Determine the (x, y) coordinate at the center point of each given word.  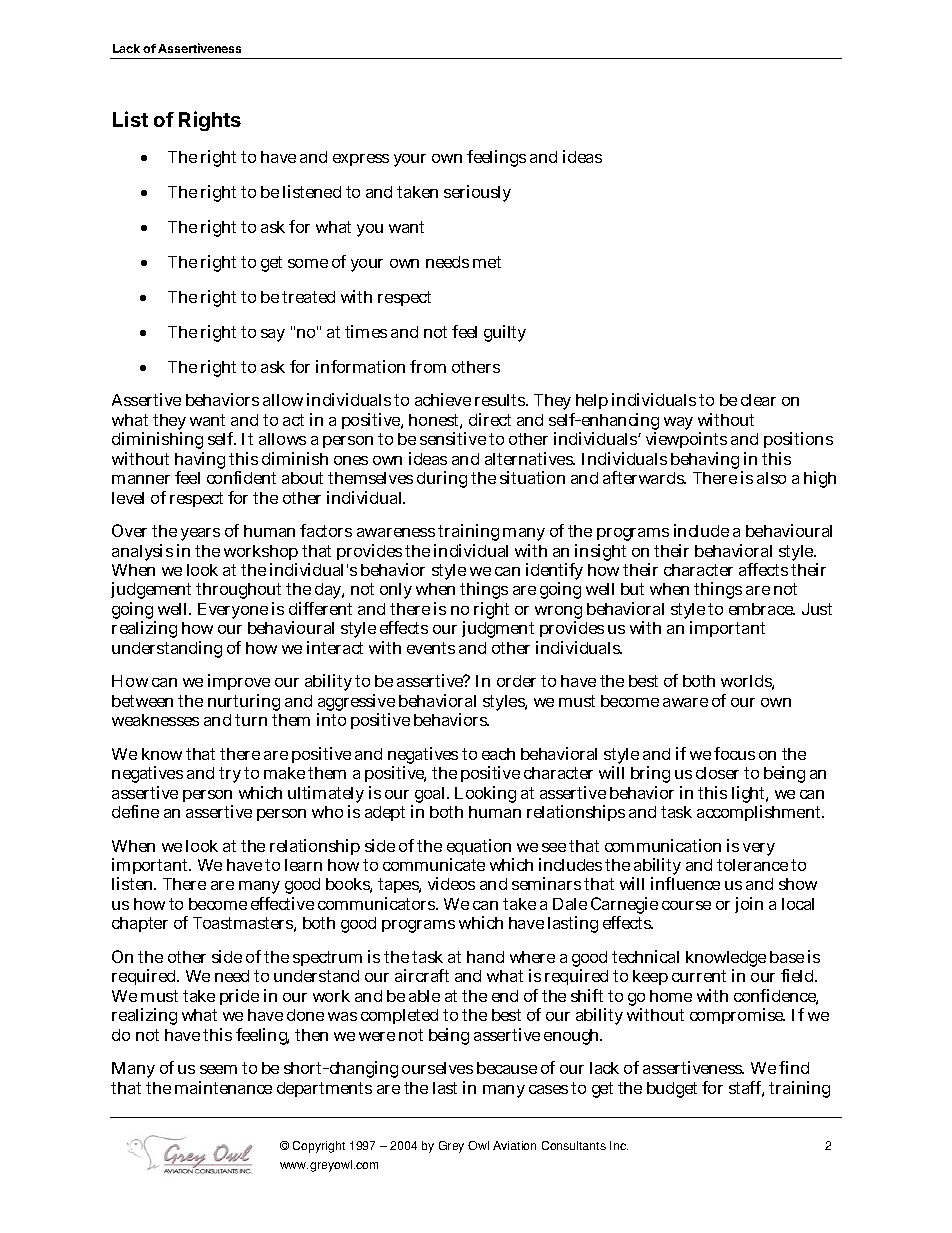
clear (758, 400)
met (487, 262)
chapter (140, 924)
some (308, 263)
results (501, 400)
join (749, 905)
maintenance (223, 1087)
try (230, 775)
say (273, 335)
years (200, 534)
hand (485, 957)
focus (734, 753)
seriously (477, 193)
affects (763, 569)
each (498, 754)
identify (554, 573)
